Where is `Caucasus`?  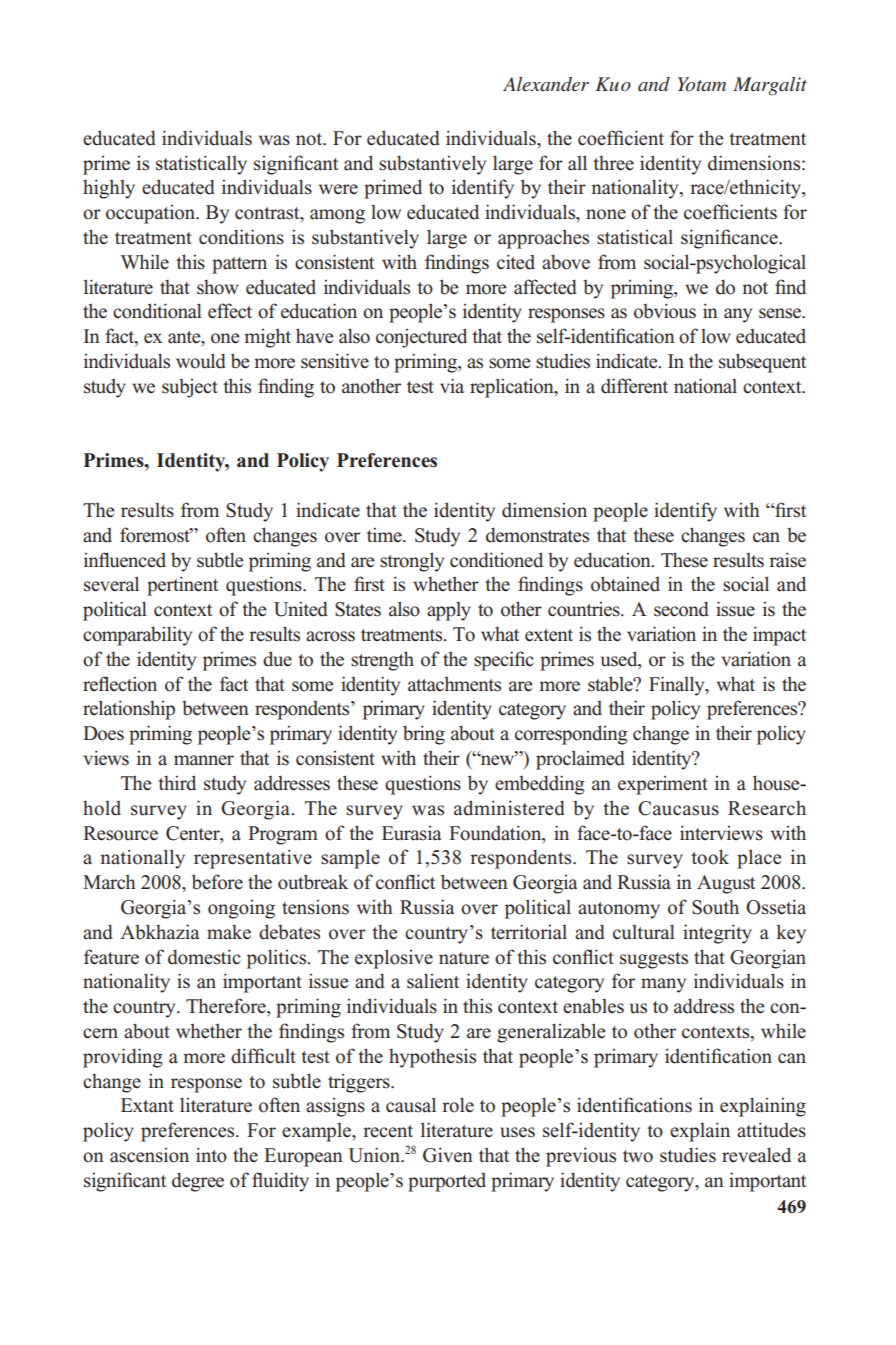
Caucasus is located at coordinates (678, 808).
